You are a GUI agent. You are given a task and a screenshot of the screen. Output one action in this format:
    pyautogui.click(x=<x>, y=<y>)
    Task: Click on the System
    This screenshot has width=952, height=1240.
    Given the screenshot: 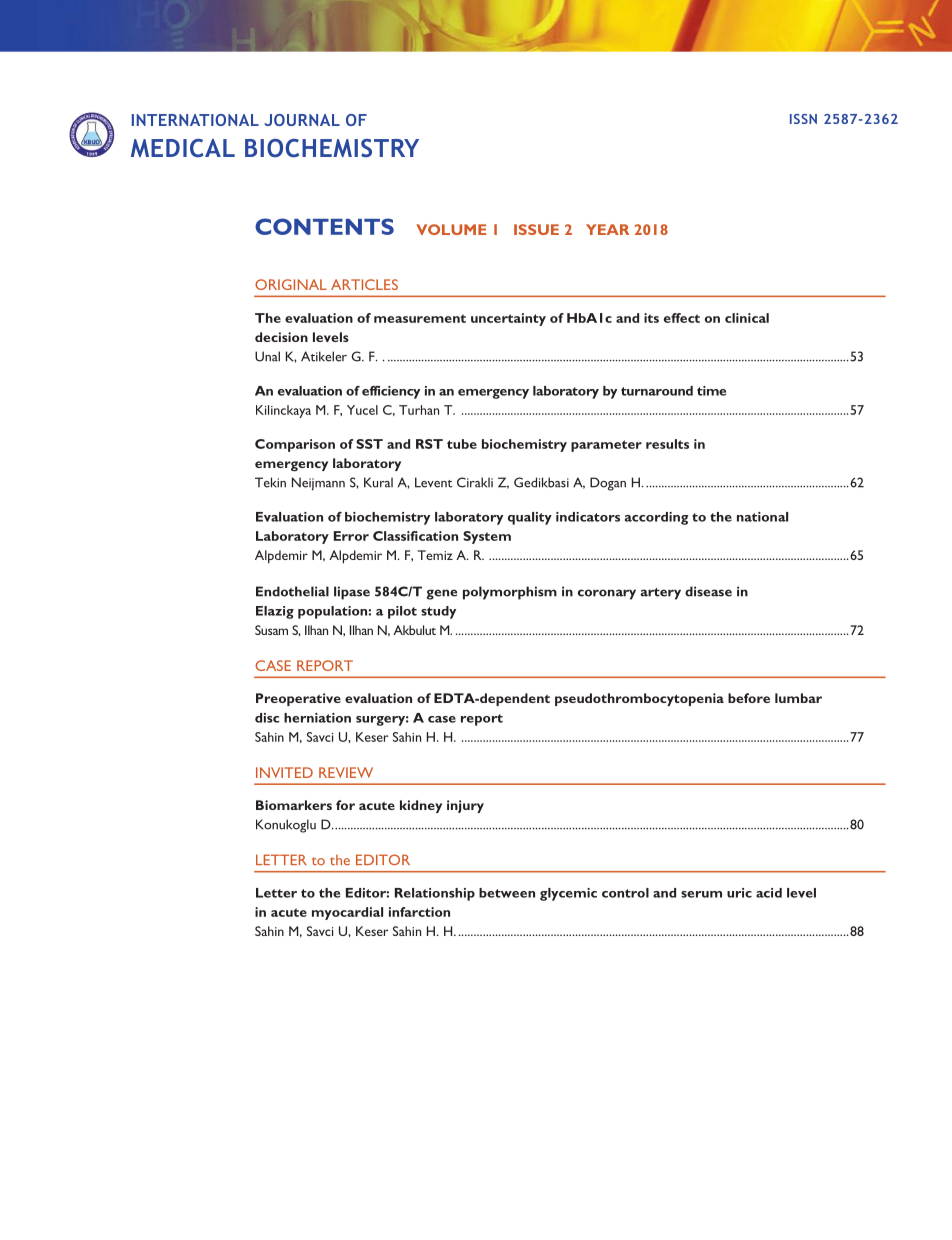 What is the action you would take?
    pyautogui.click(x=487, y=537)
